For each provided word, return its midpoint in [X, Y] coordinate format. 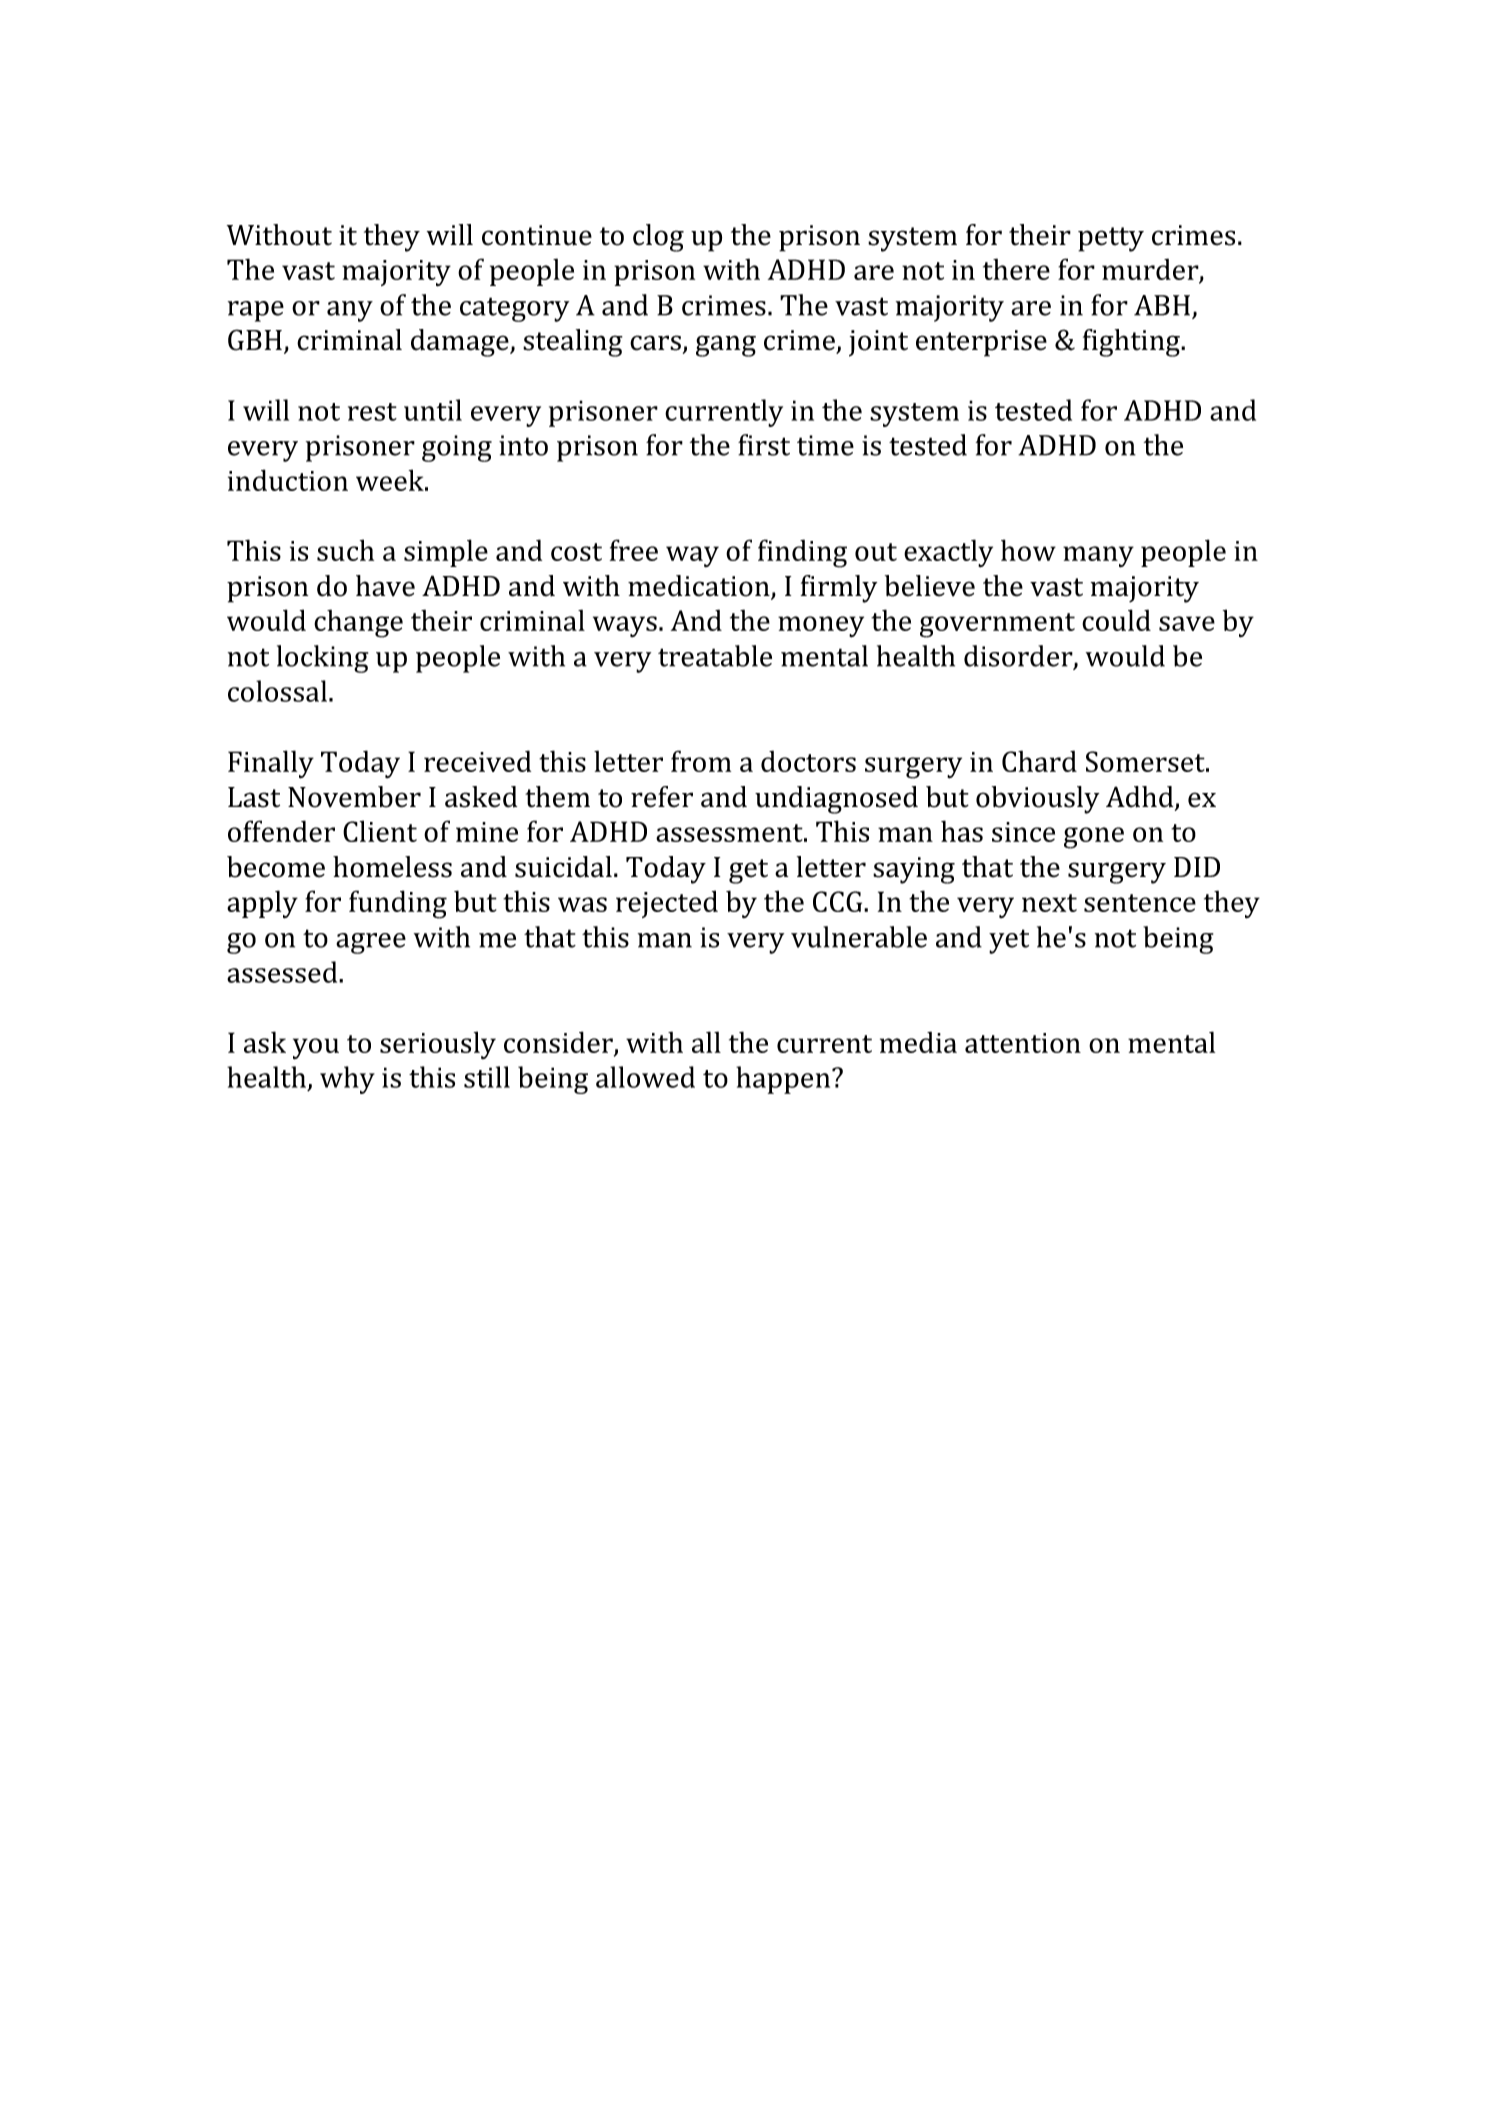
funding [398, 904]
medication [700, 587]
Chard [1039, 761]
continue [537, 235]
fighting [1132, 343]
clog [658, 238]
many [1098, 557]
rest [372, 412]
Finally [271, 764]
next [1049, 903]
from [701, 761]
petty [1111, 239]
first [764, 445]
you [316, 1049]
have [385, 586]
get [748, 871]
